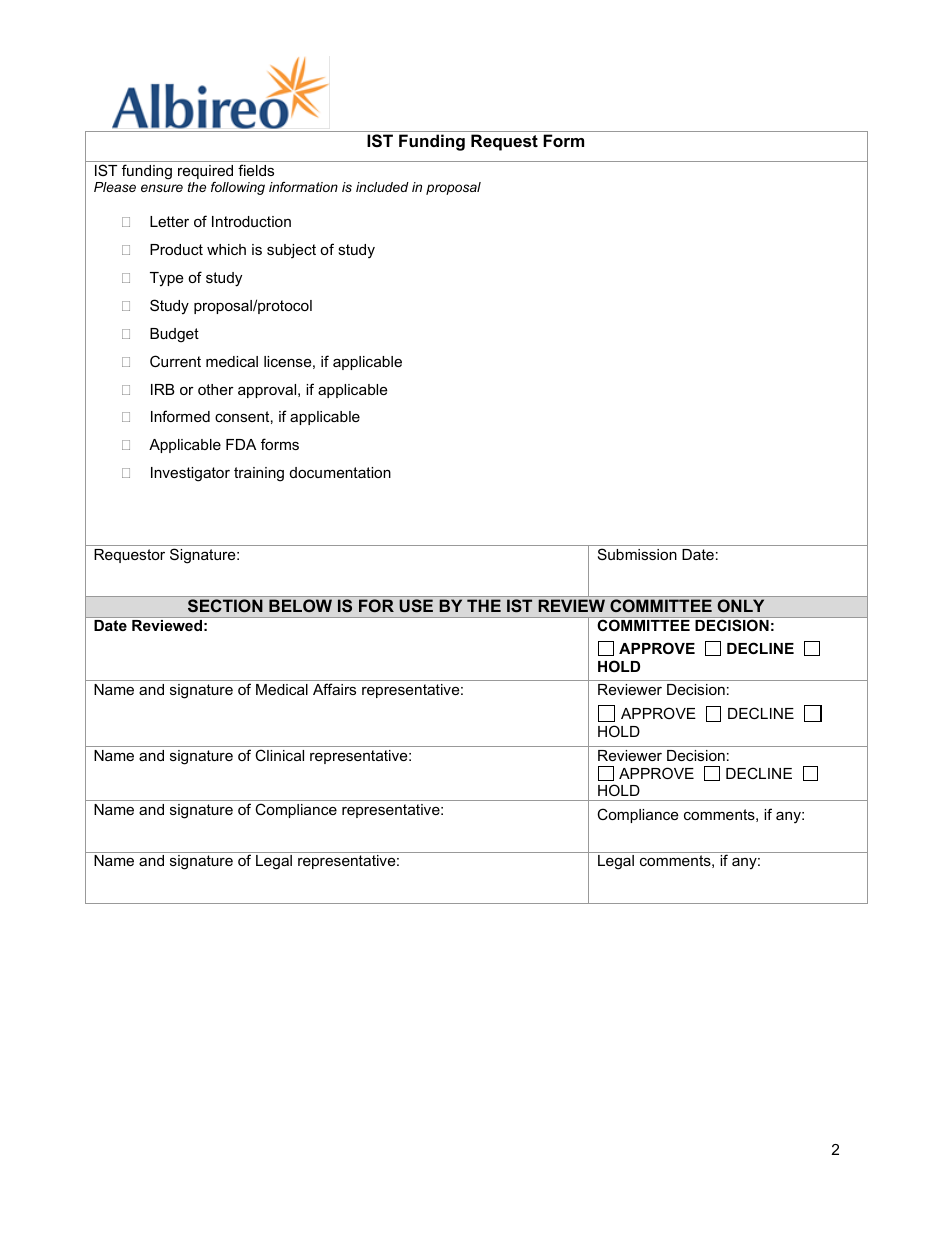 Image resolution: width=952 pixels, height=1233 pixels. I want to click on Submission, so click(637, 554).
